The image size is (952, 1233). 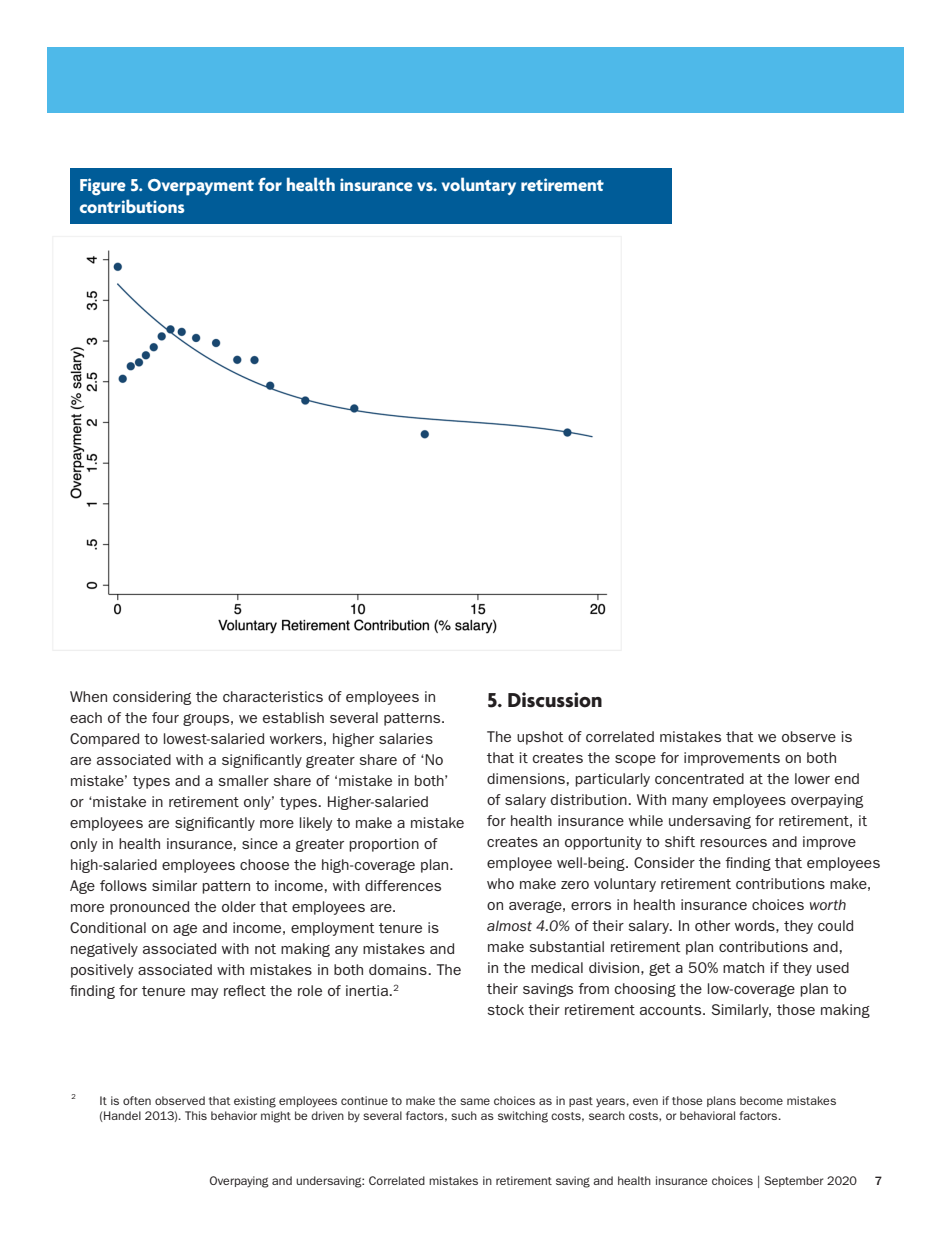 I want to click on scope, so click(x=635, y=760).
